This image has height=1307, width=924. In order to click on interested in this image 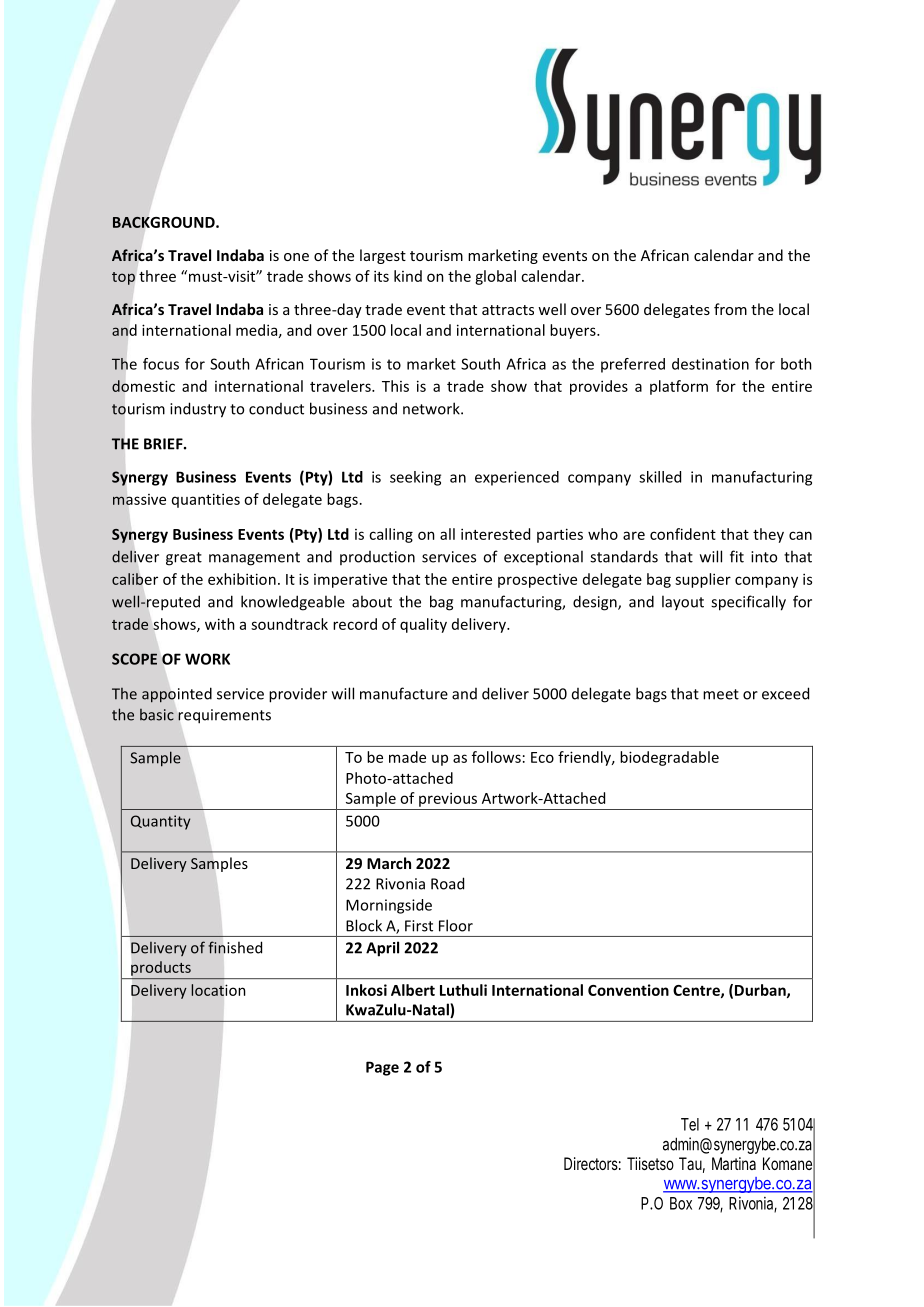, I will do `click(495, 534)`.
